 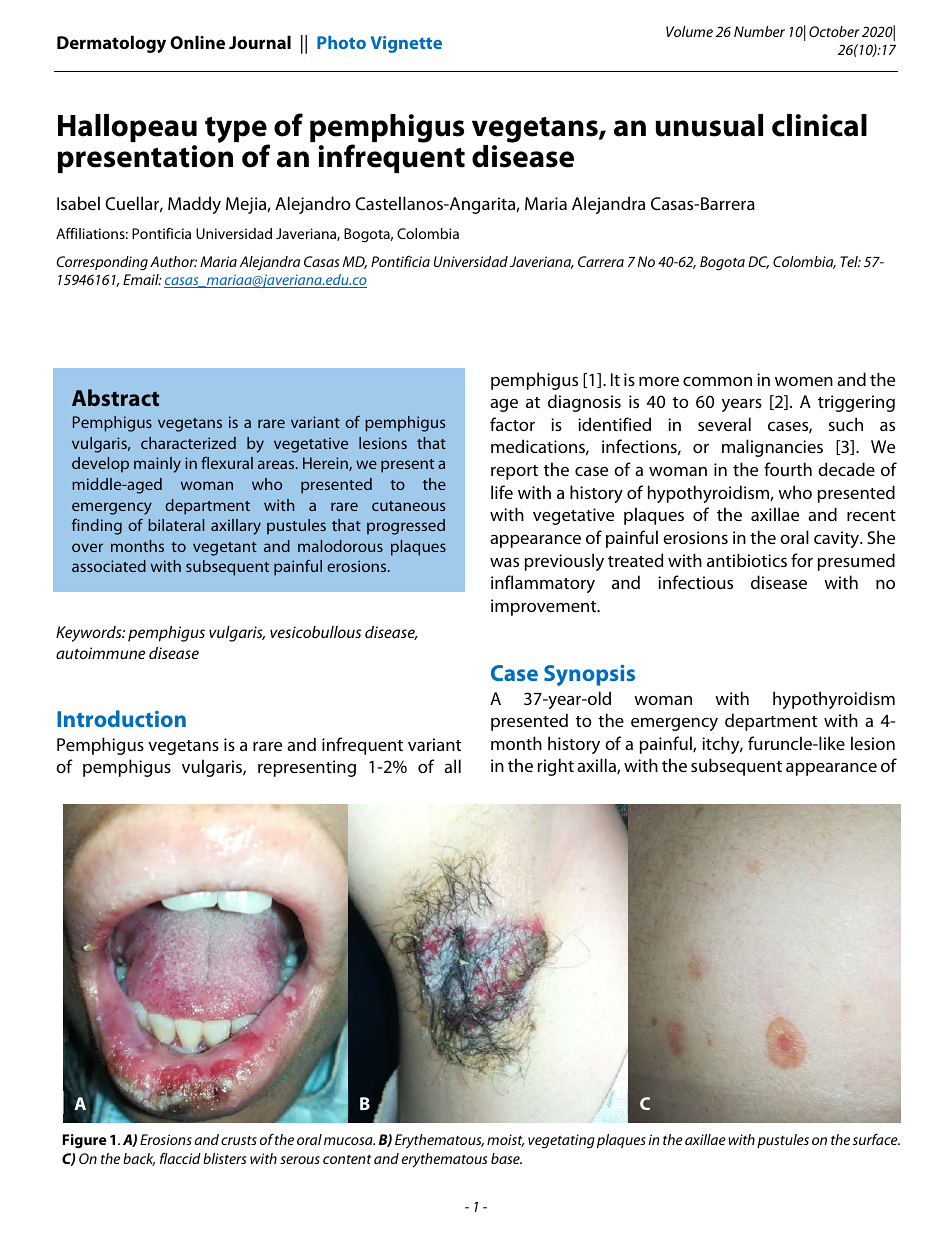 I want to click on Introduction, so click(x=121, y=718).
